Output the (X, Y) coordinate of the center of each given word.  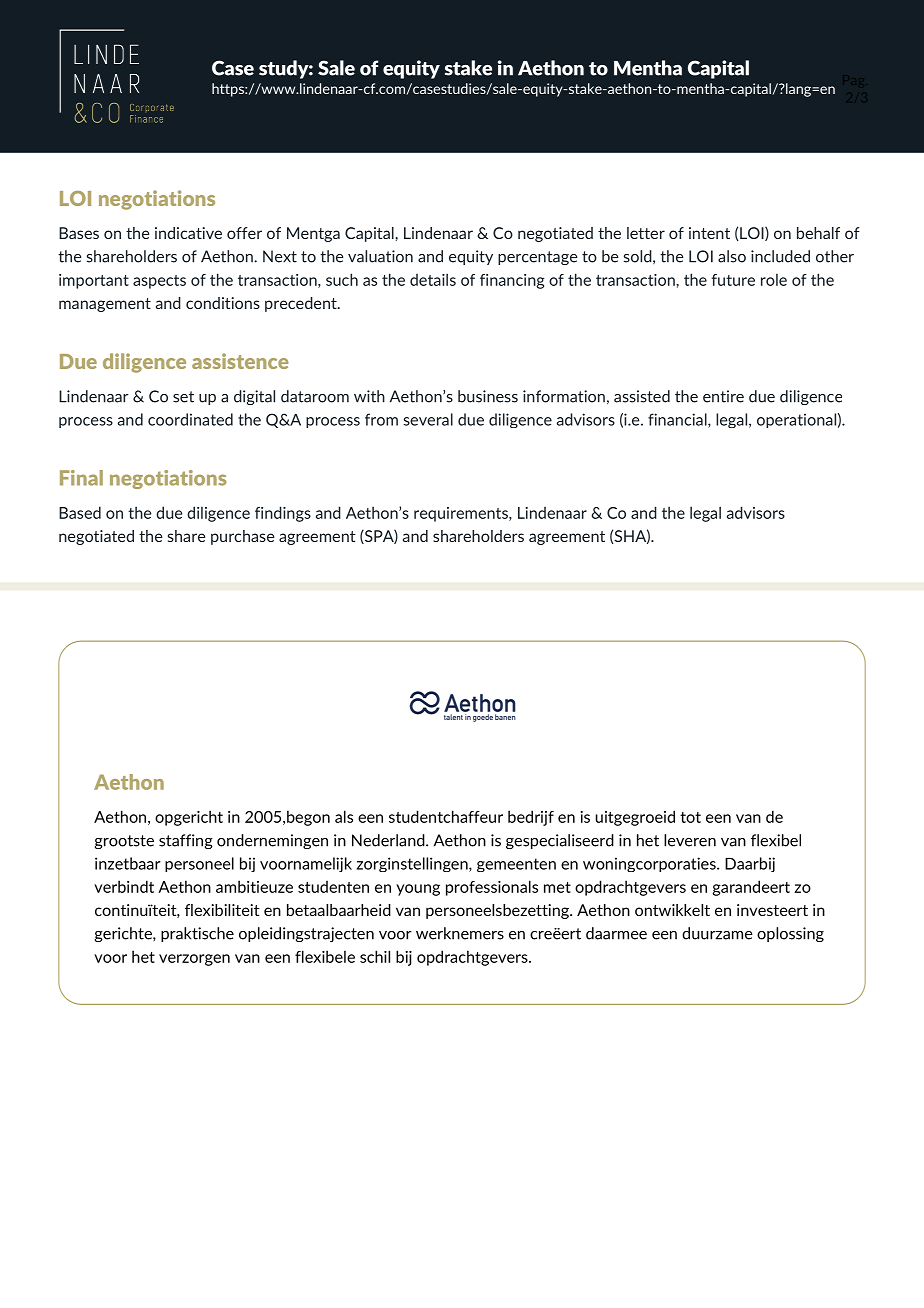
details (433, 279)
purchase (242, 537)
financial (678, 420)
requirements (462, 514)
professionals (492, 888)
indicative (188, 233)
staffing (186, 841)
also (732, 256)
